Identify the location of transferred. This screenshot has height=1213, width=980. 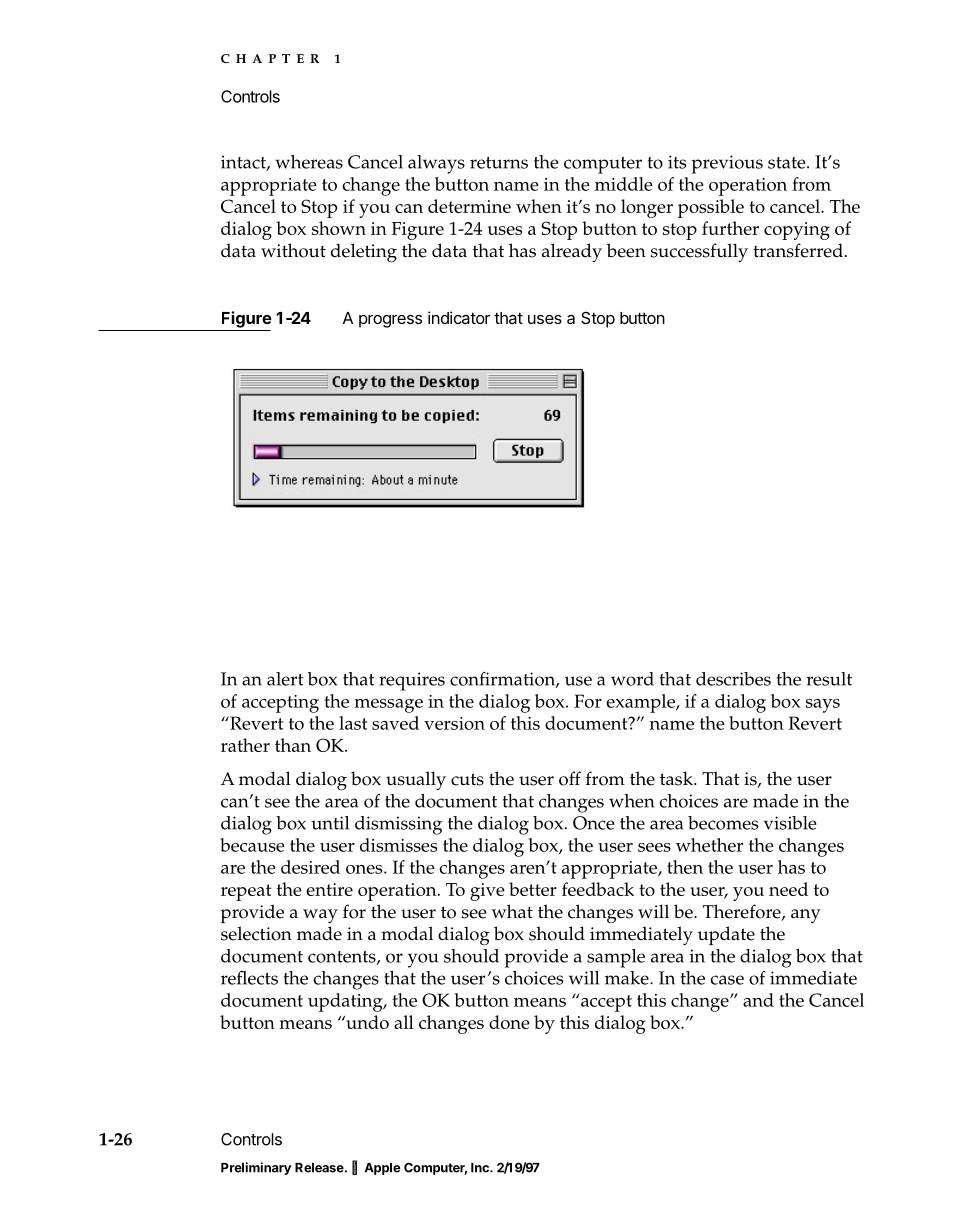
(798, 250).
